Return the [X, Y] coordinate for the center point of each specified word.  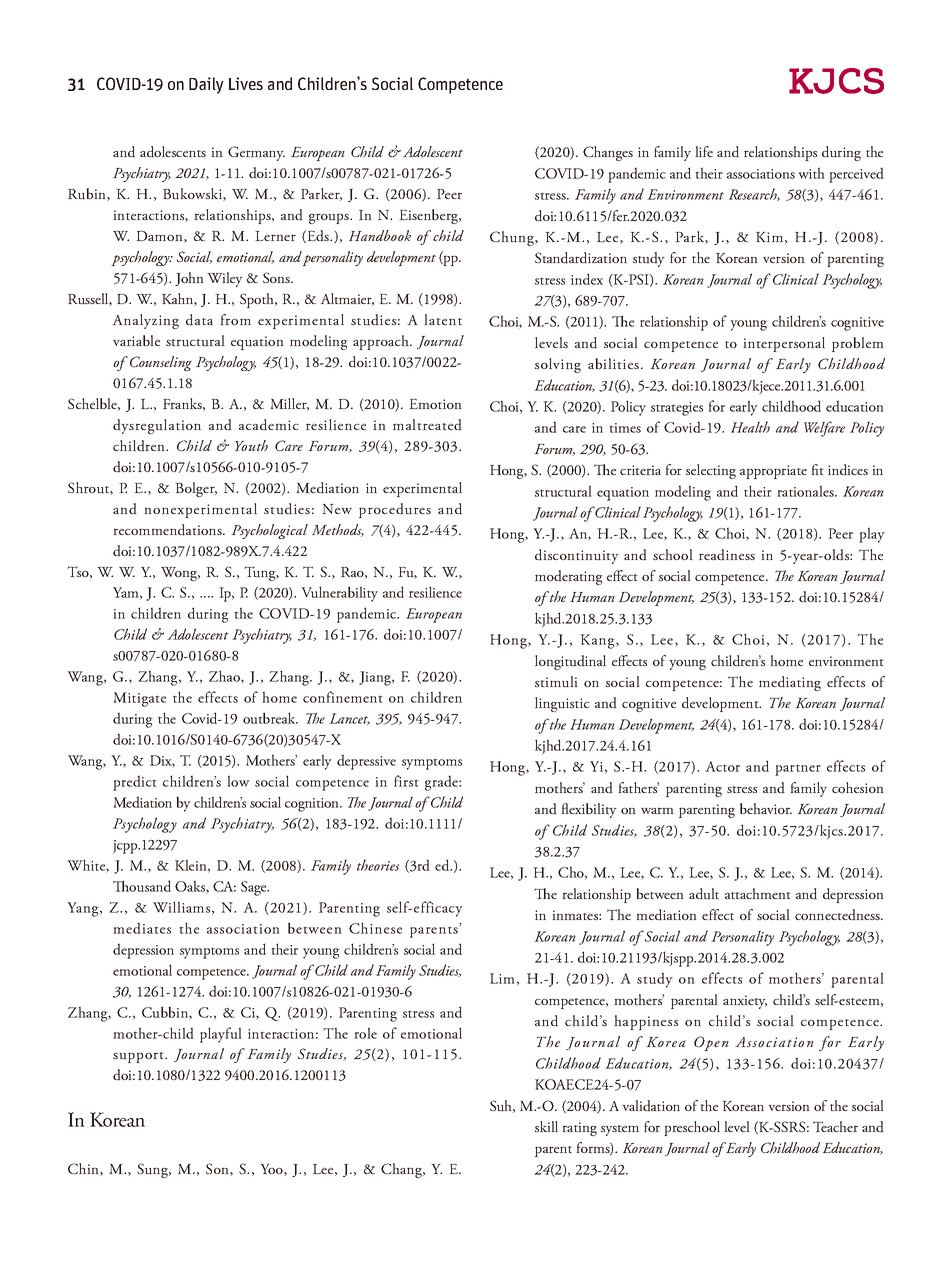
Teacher [835, 1126]
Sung [154, 1170]
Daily [206, 85]
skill [546, 1126]
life [704, 151]
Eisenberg [430, 216]
